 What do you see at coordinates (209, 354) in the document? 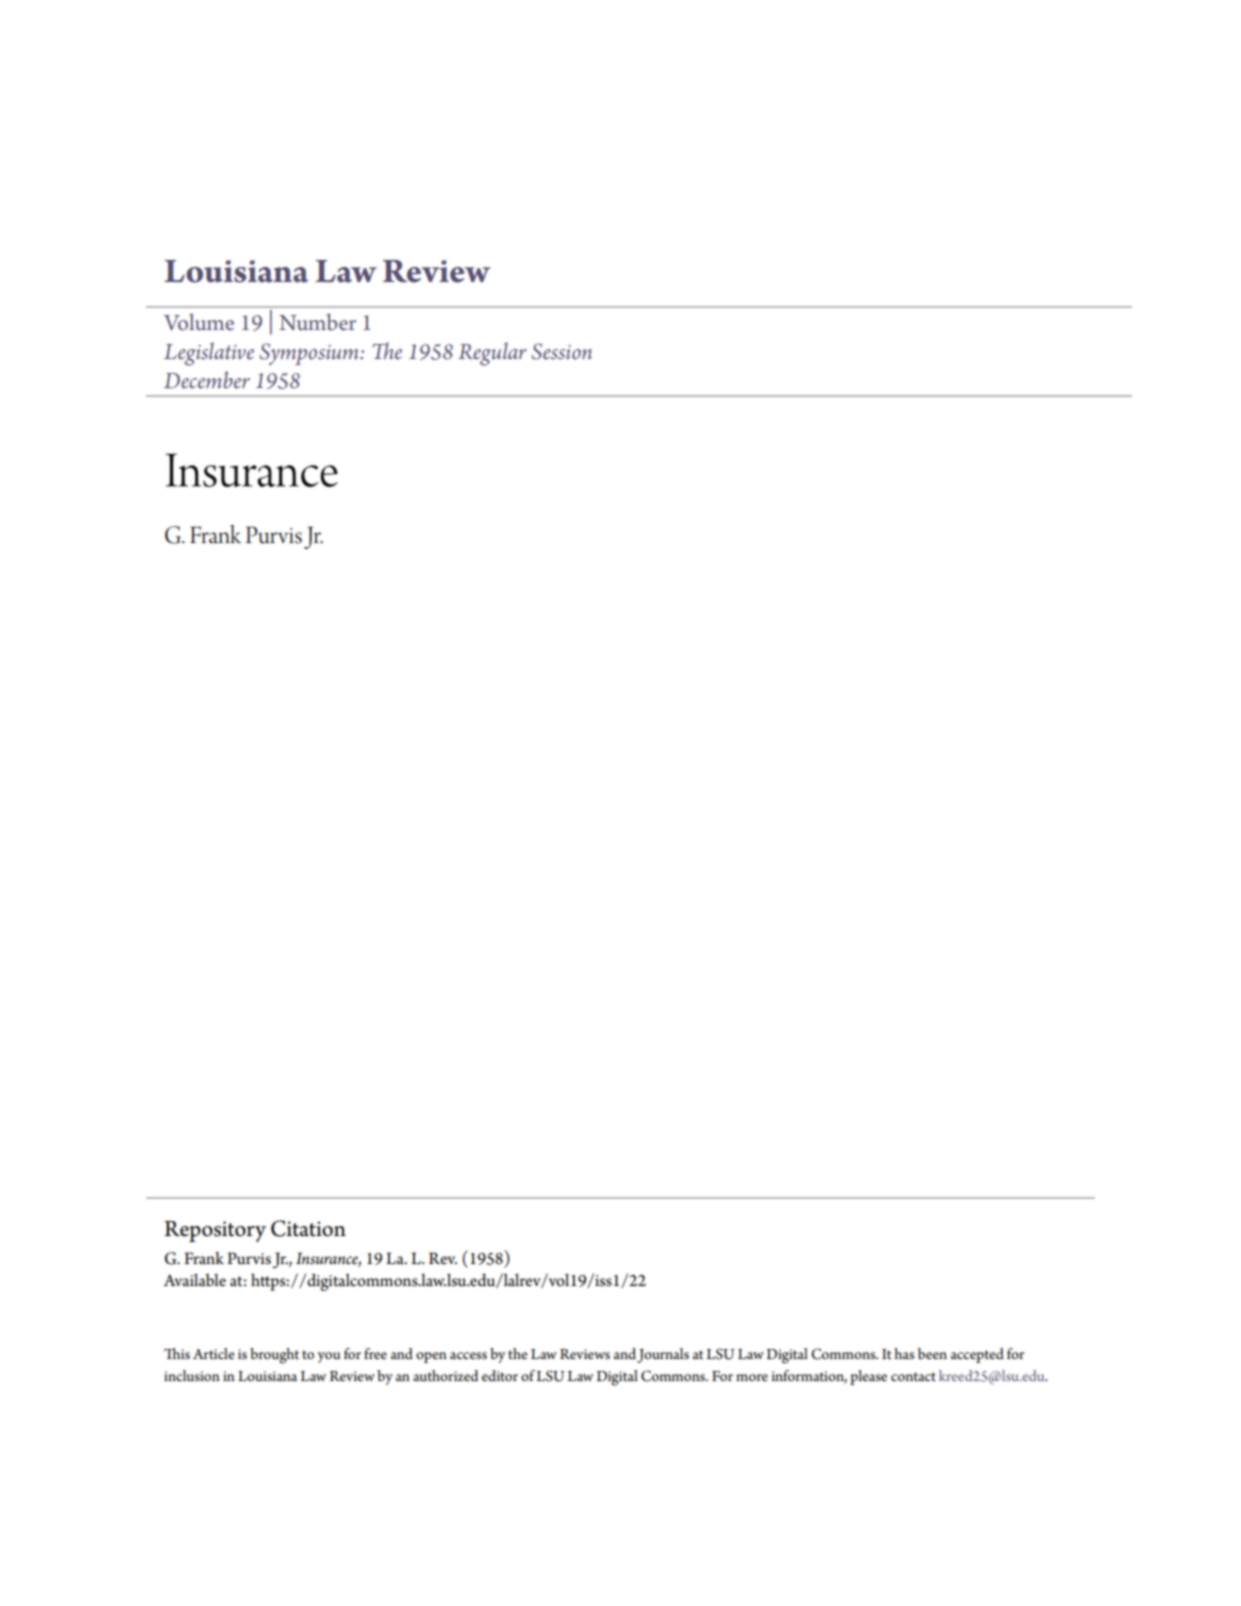
I see `Legislative` at bounding box center [209, 354].
